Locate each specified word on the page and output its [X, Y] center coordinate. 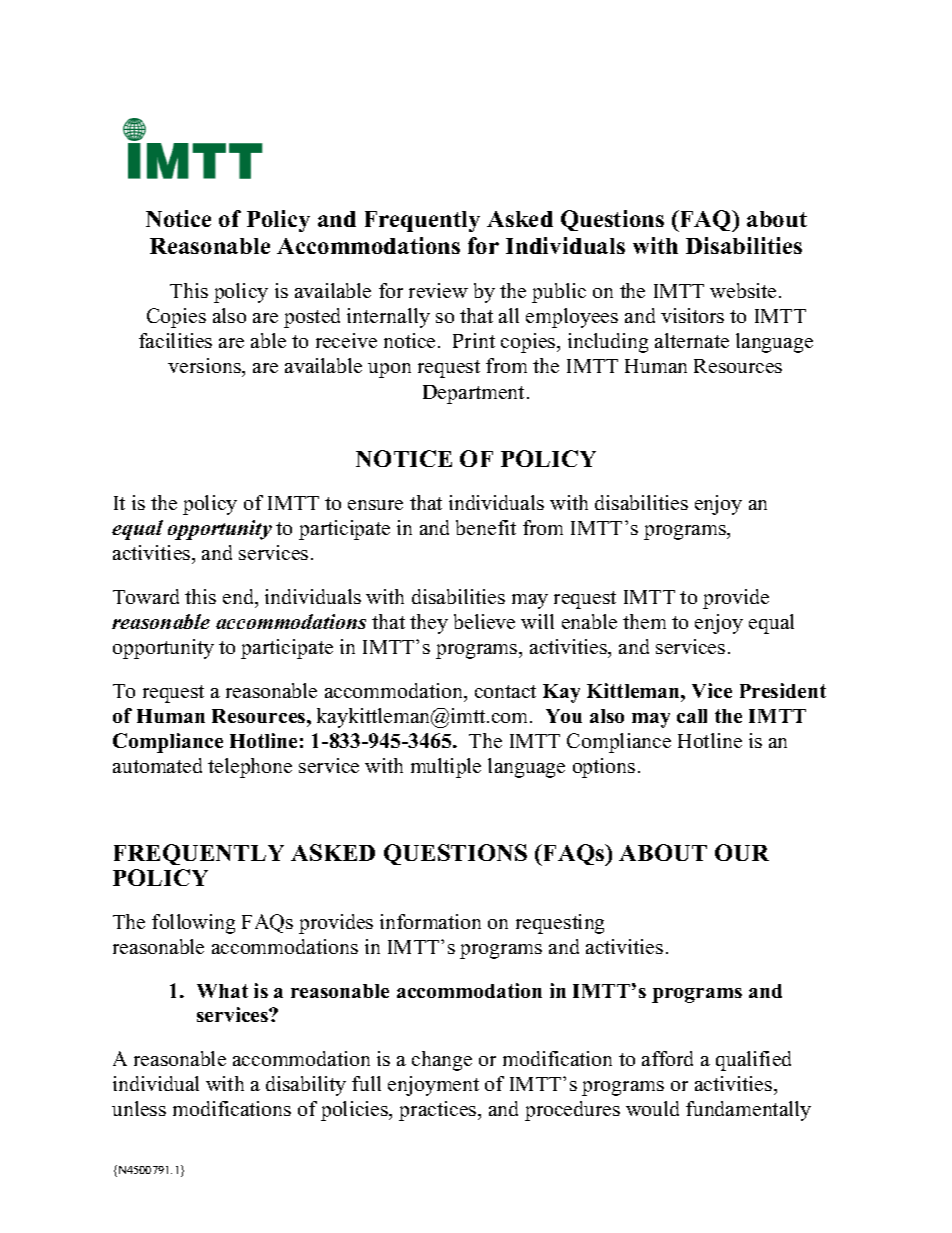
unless [139, 1108]
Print [474, 340]
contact [505, 691]
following [193, 924]
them [644, 621]
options [604, 768]
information [430, 921]
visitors [692, 315]
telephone [250, 768]
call [692, 716]
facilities [175, 340]
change [442, 1061]
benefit [486, 527]
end [239, 596]
